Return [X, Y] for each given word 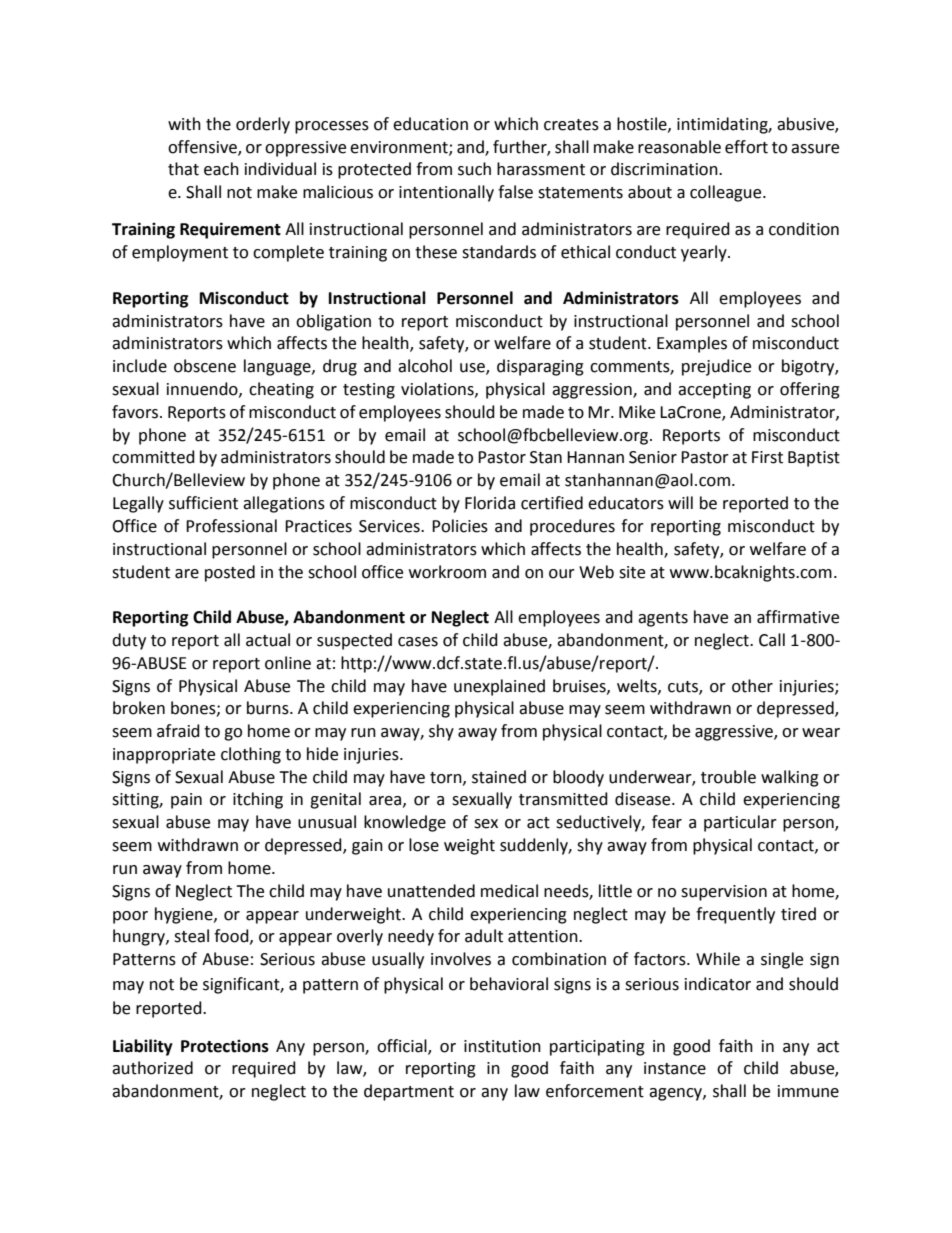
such [474, 169]
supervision [724, 893]
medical [509, 891]
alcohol [425, 366]
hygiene [185, 915]
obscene [205, 366]
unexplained [499, 687]
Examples [692, 344]
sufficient [203, 503]
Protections [225, 1046]
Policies [460, 526]
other [752, 686]
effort [746, 147]
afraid [178, 731]
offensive [203, 147]
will [680, 502]
